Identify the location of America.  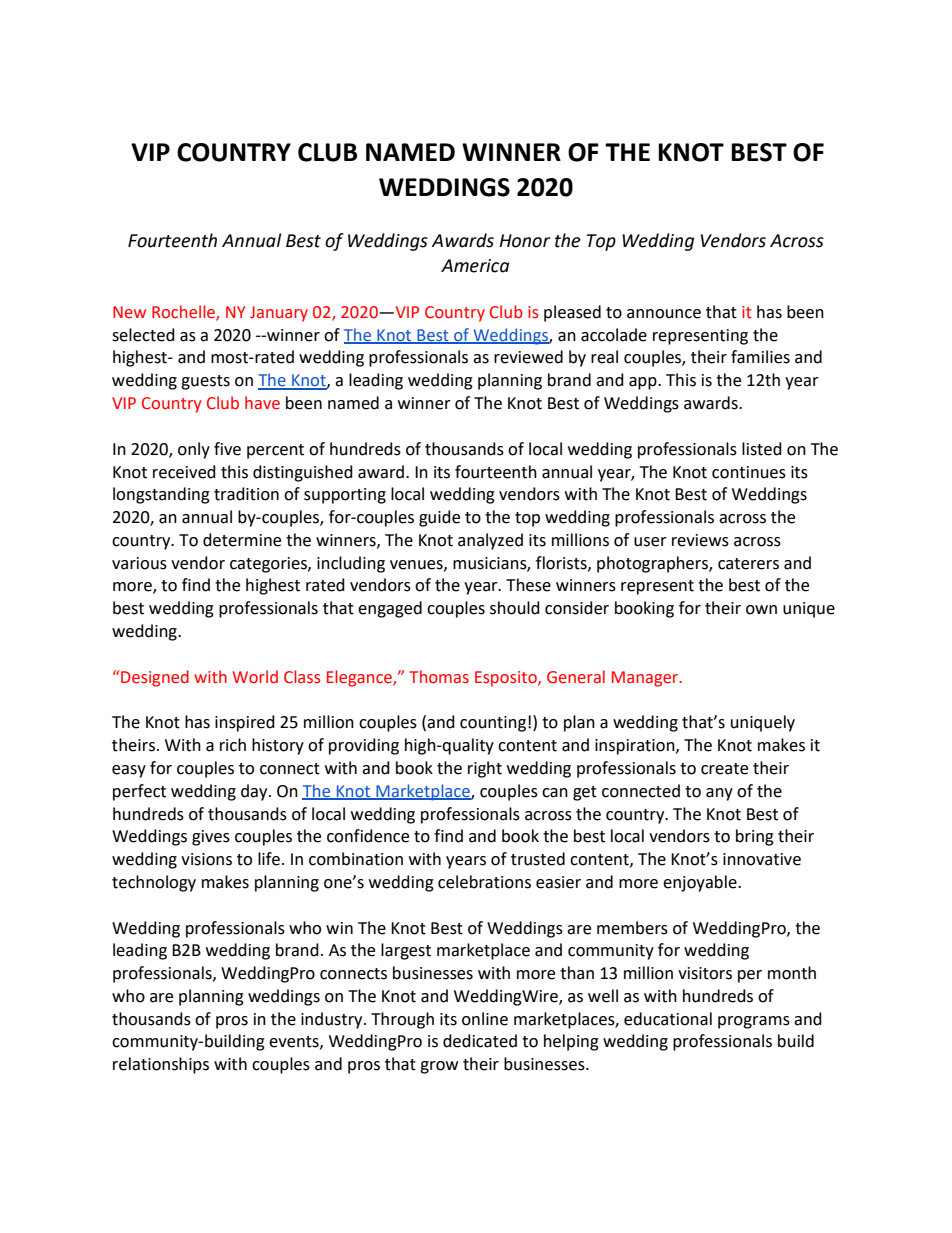
(475, 266).
